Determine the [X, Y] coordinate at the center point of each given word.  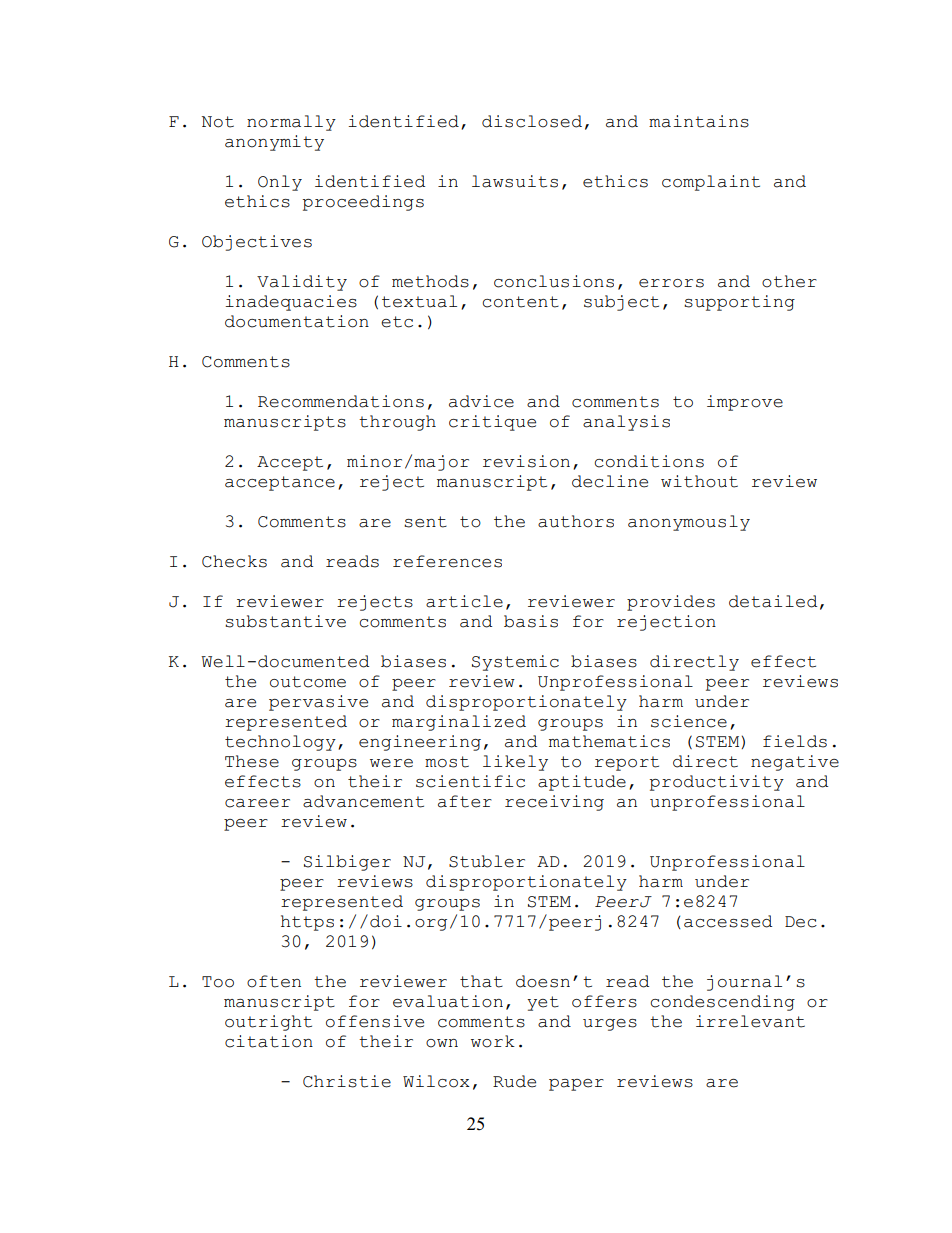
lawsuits [515, 181]
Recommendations [341, 401]
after [465, 801]
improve [745, 403]
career [257, 803]
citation [269, 1041]
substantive [285, 621]
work [493, 1041]
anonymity [274, 143]
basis [531, 621]
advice [481, 401]
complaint [711, 183]
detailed [773, 601]
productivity [717, 783]
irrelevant [750, 1021]
